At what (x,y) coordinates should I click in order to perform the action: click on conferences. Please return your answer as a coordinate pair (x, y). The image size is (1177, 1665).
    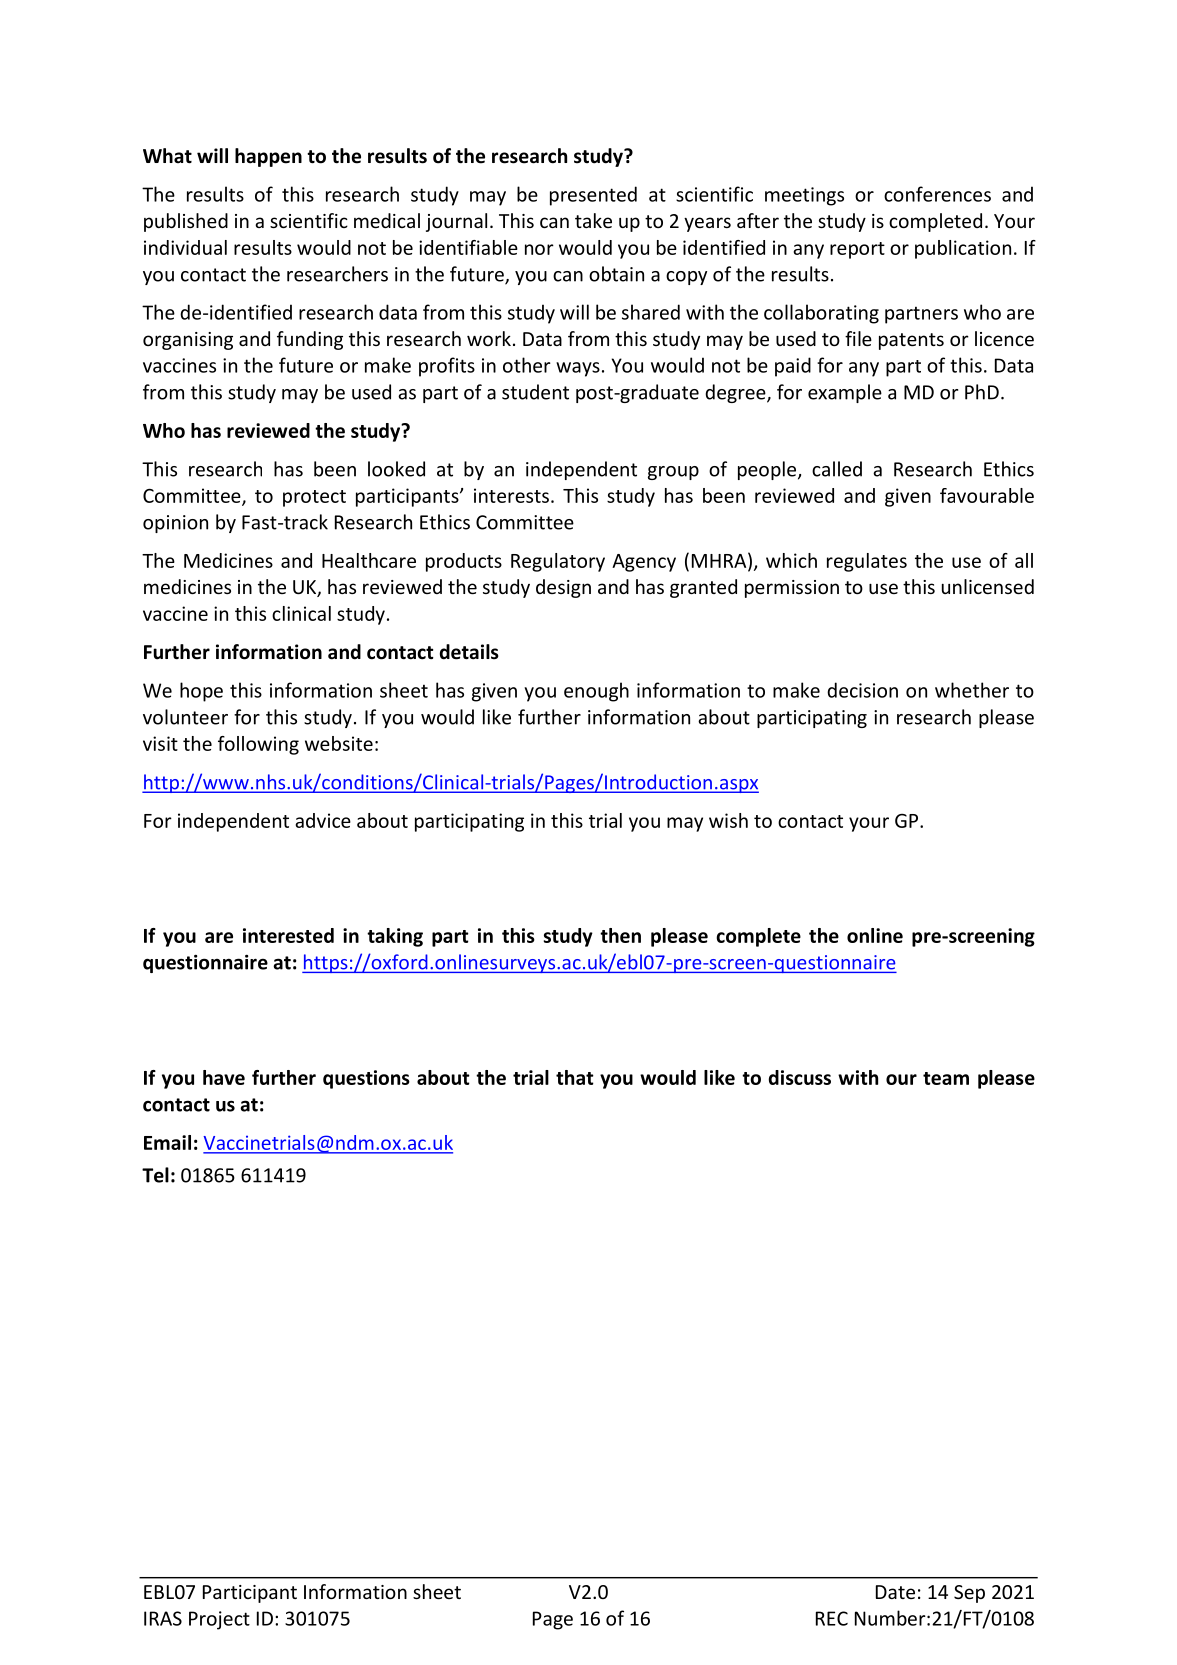
    Looking at the image, I should click on (937, 194).
